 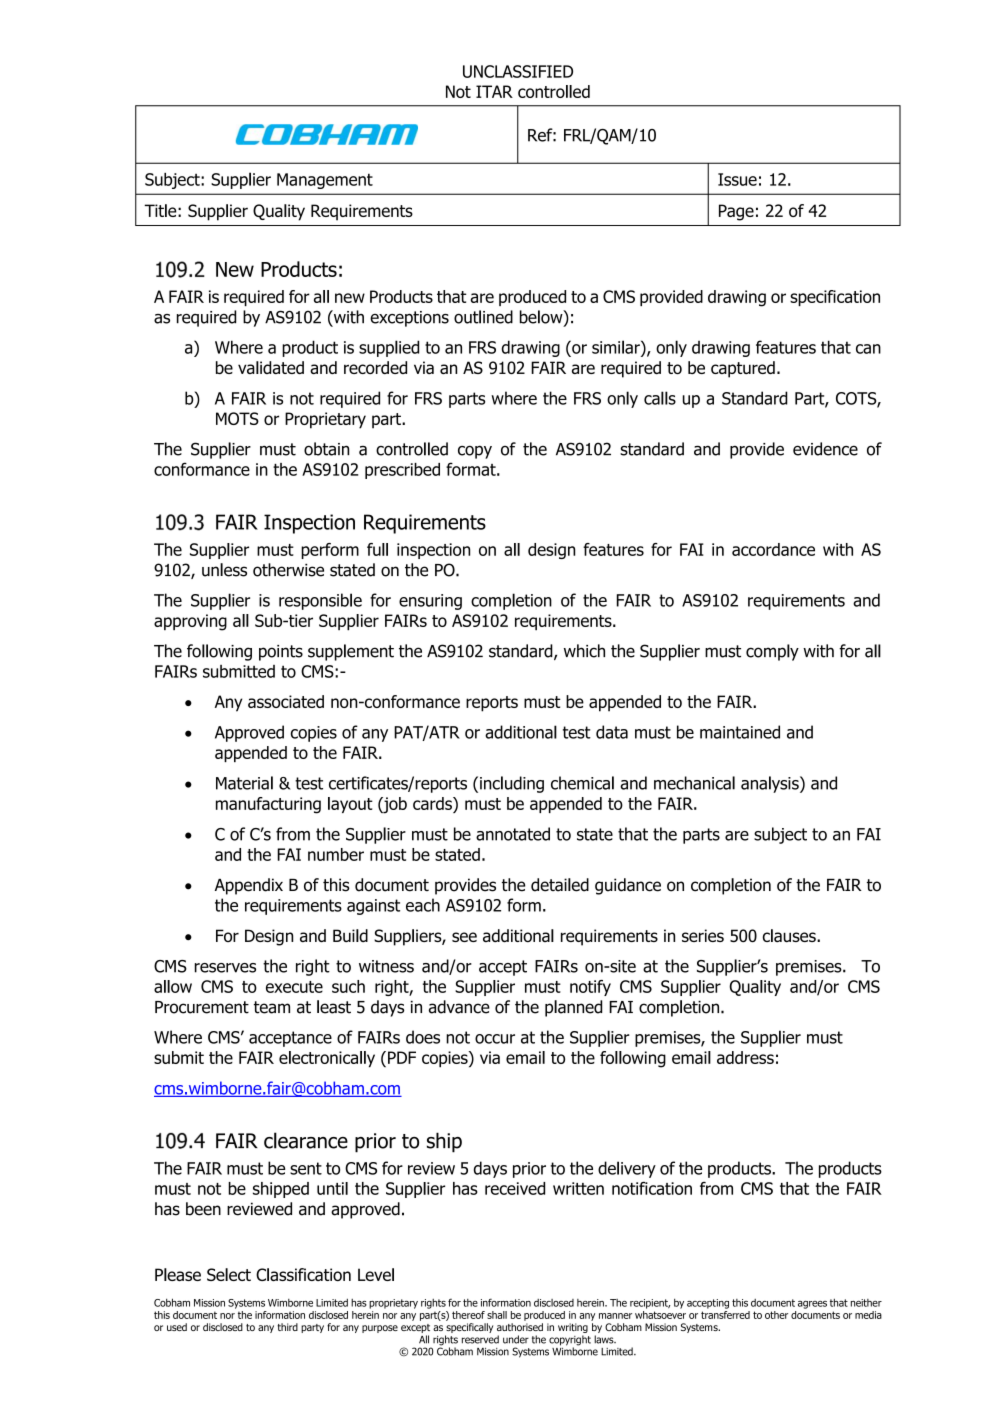 What do you see at coordinates (812, 1305) in the document?
I see `agrees` at bounding box center [812, 1305].
